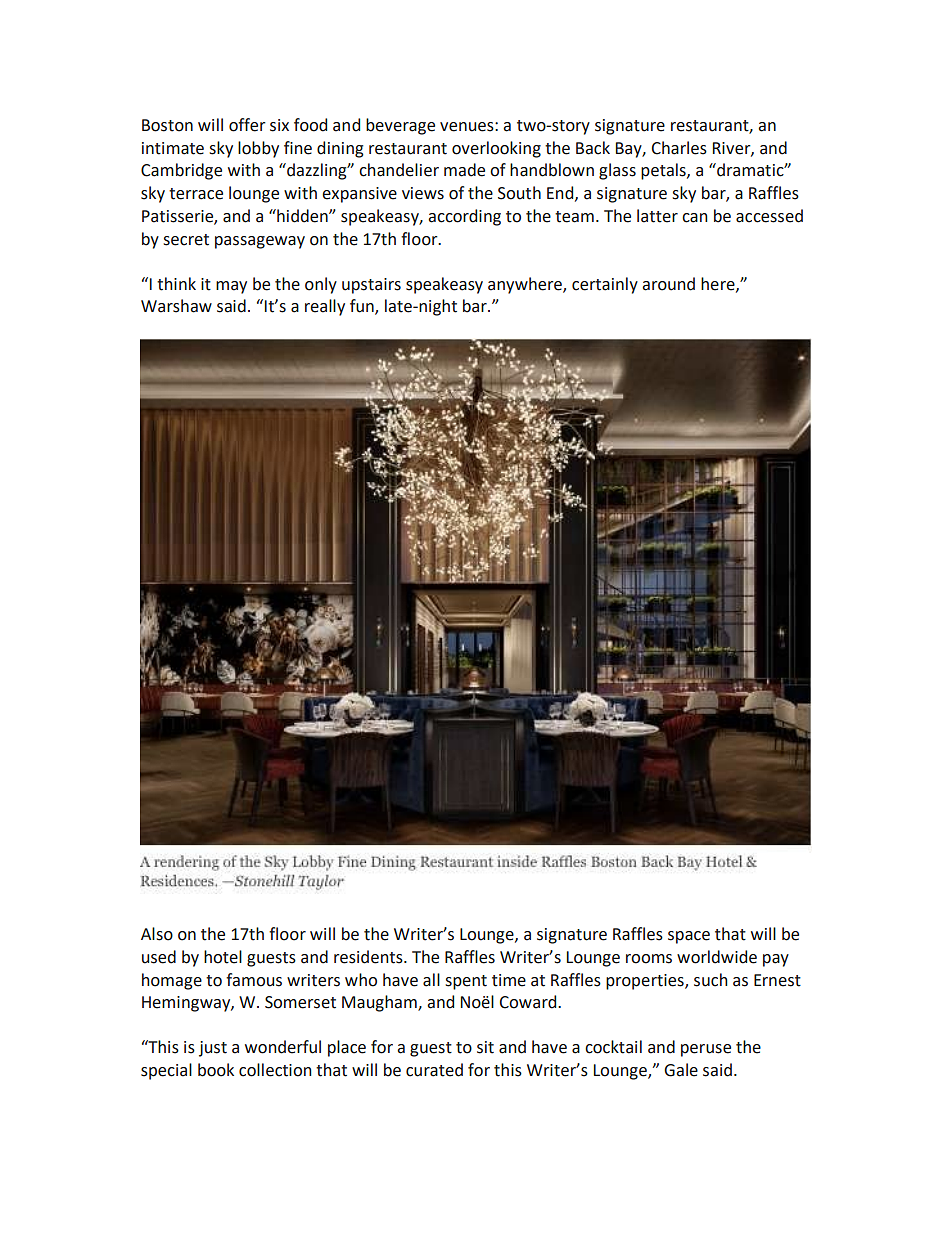  I want to click on space, so click(689, 937).
